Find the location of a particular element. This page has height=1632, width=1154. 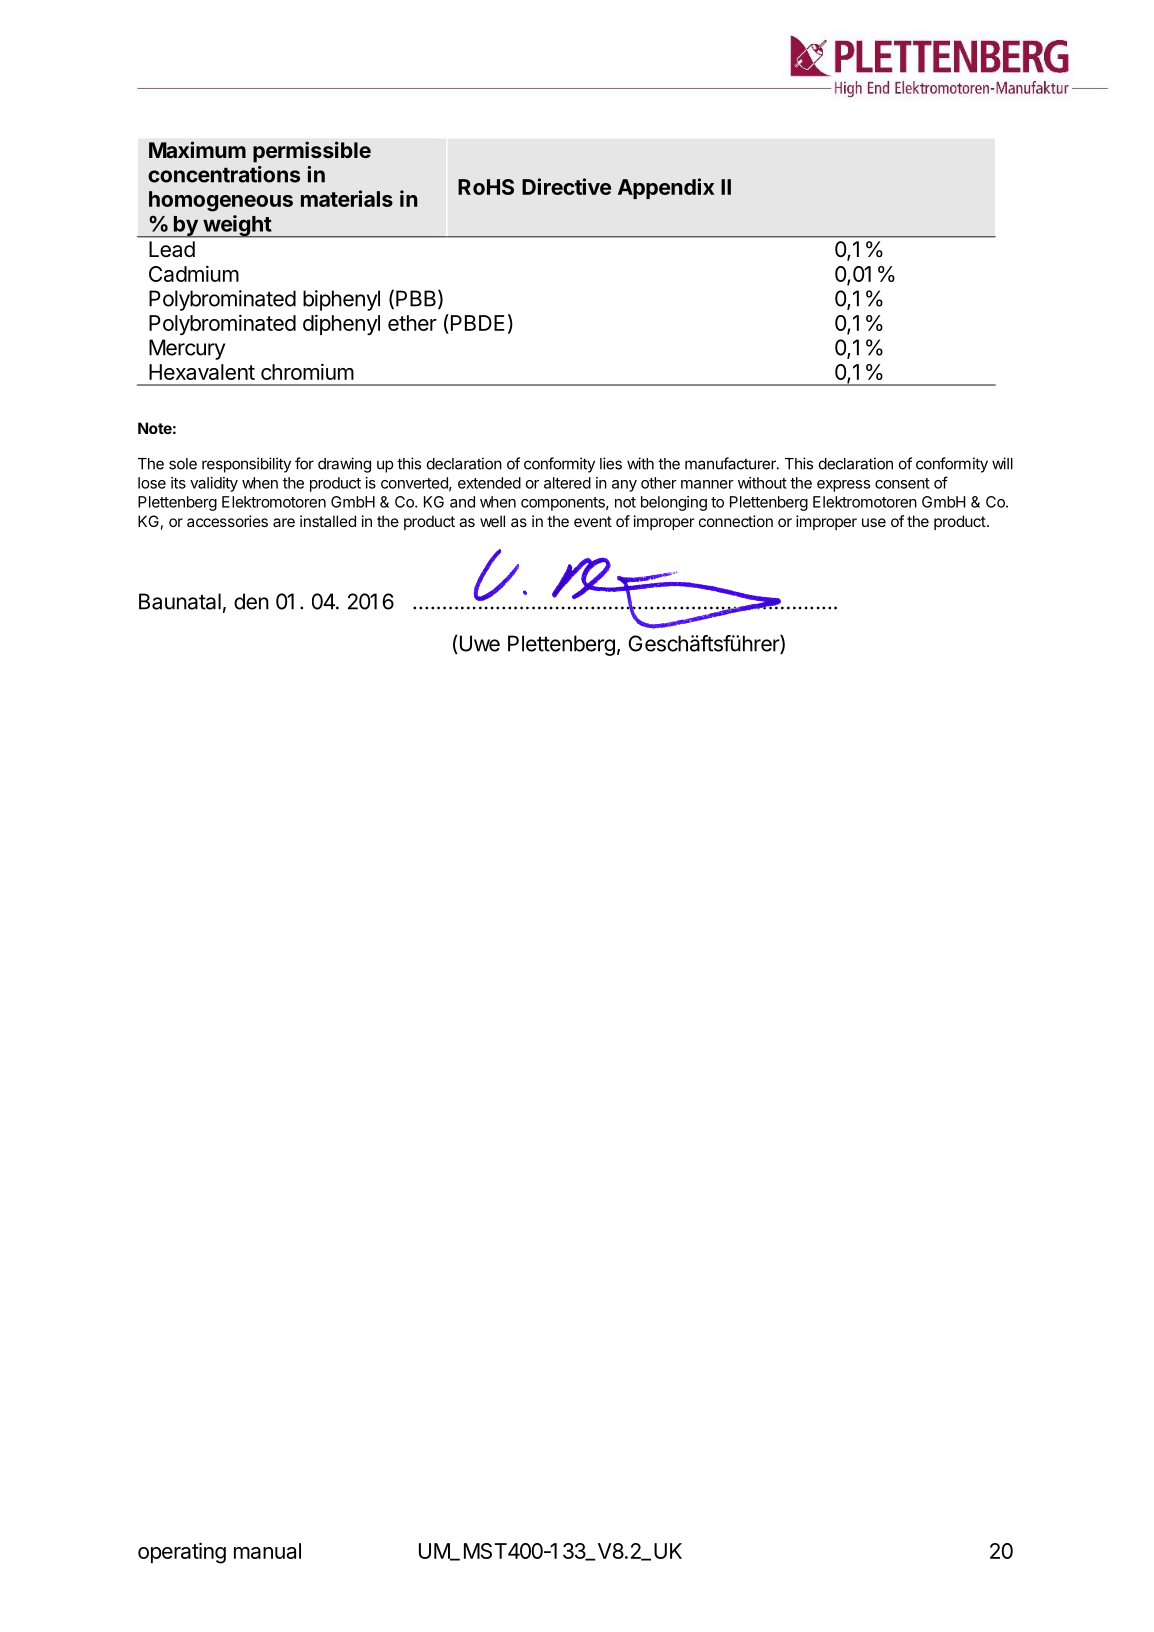

operating is located at coordinates (182, 1553).
